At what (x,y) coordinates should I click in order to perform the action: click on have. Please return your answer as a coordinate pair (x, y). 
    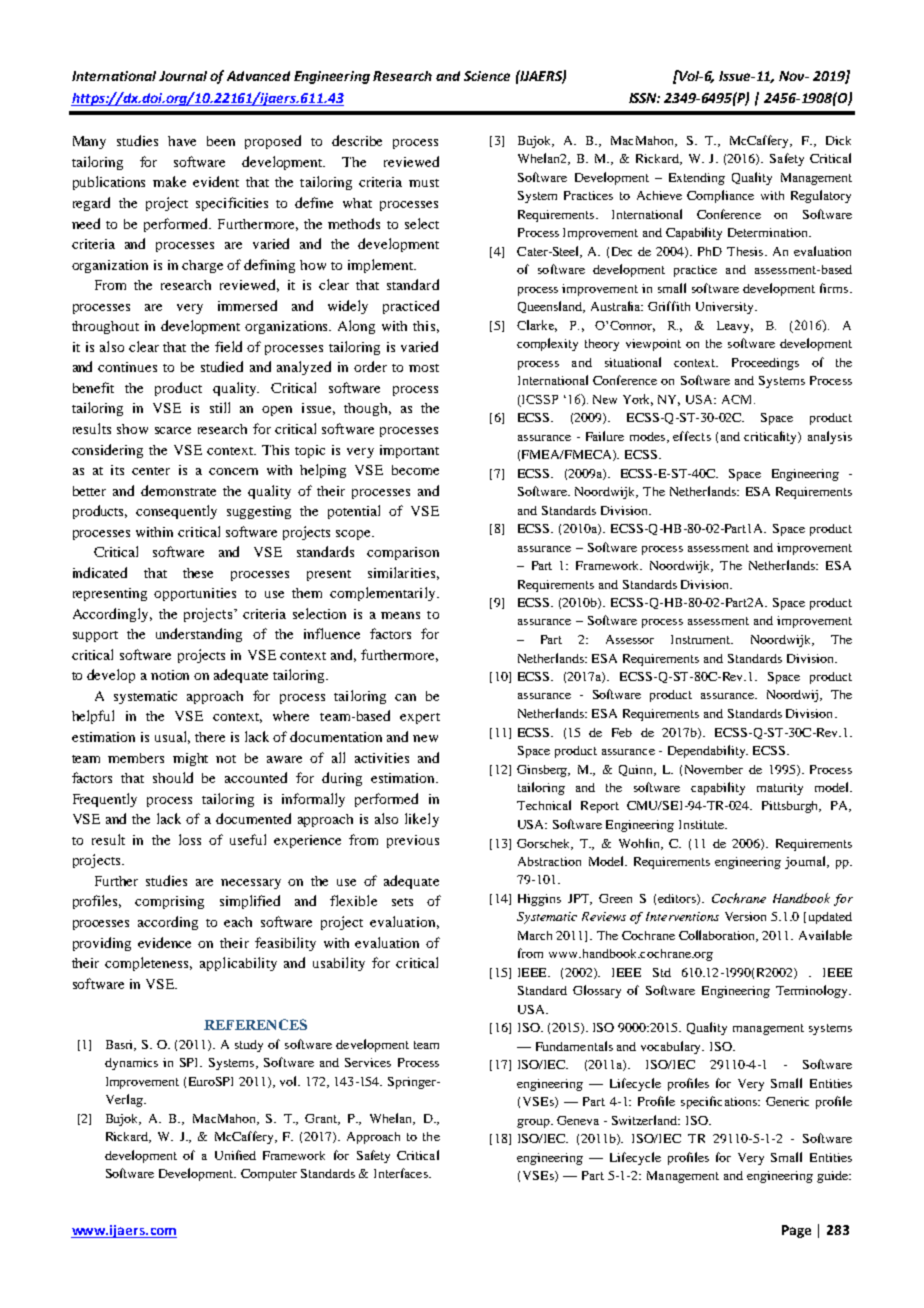
    Looking at the image, I should click on (182, 141).
